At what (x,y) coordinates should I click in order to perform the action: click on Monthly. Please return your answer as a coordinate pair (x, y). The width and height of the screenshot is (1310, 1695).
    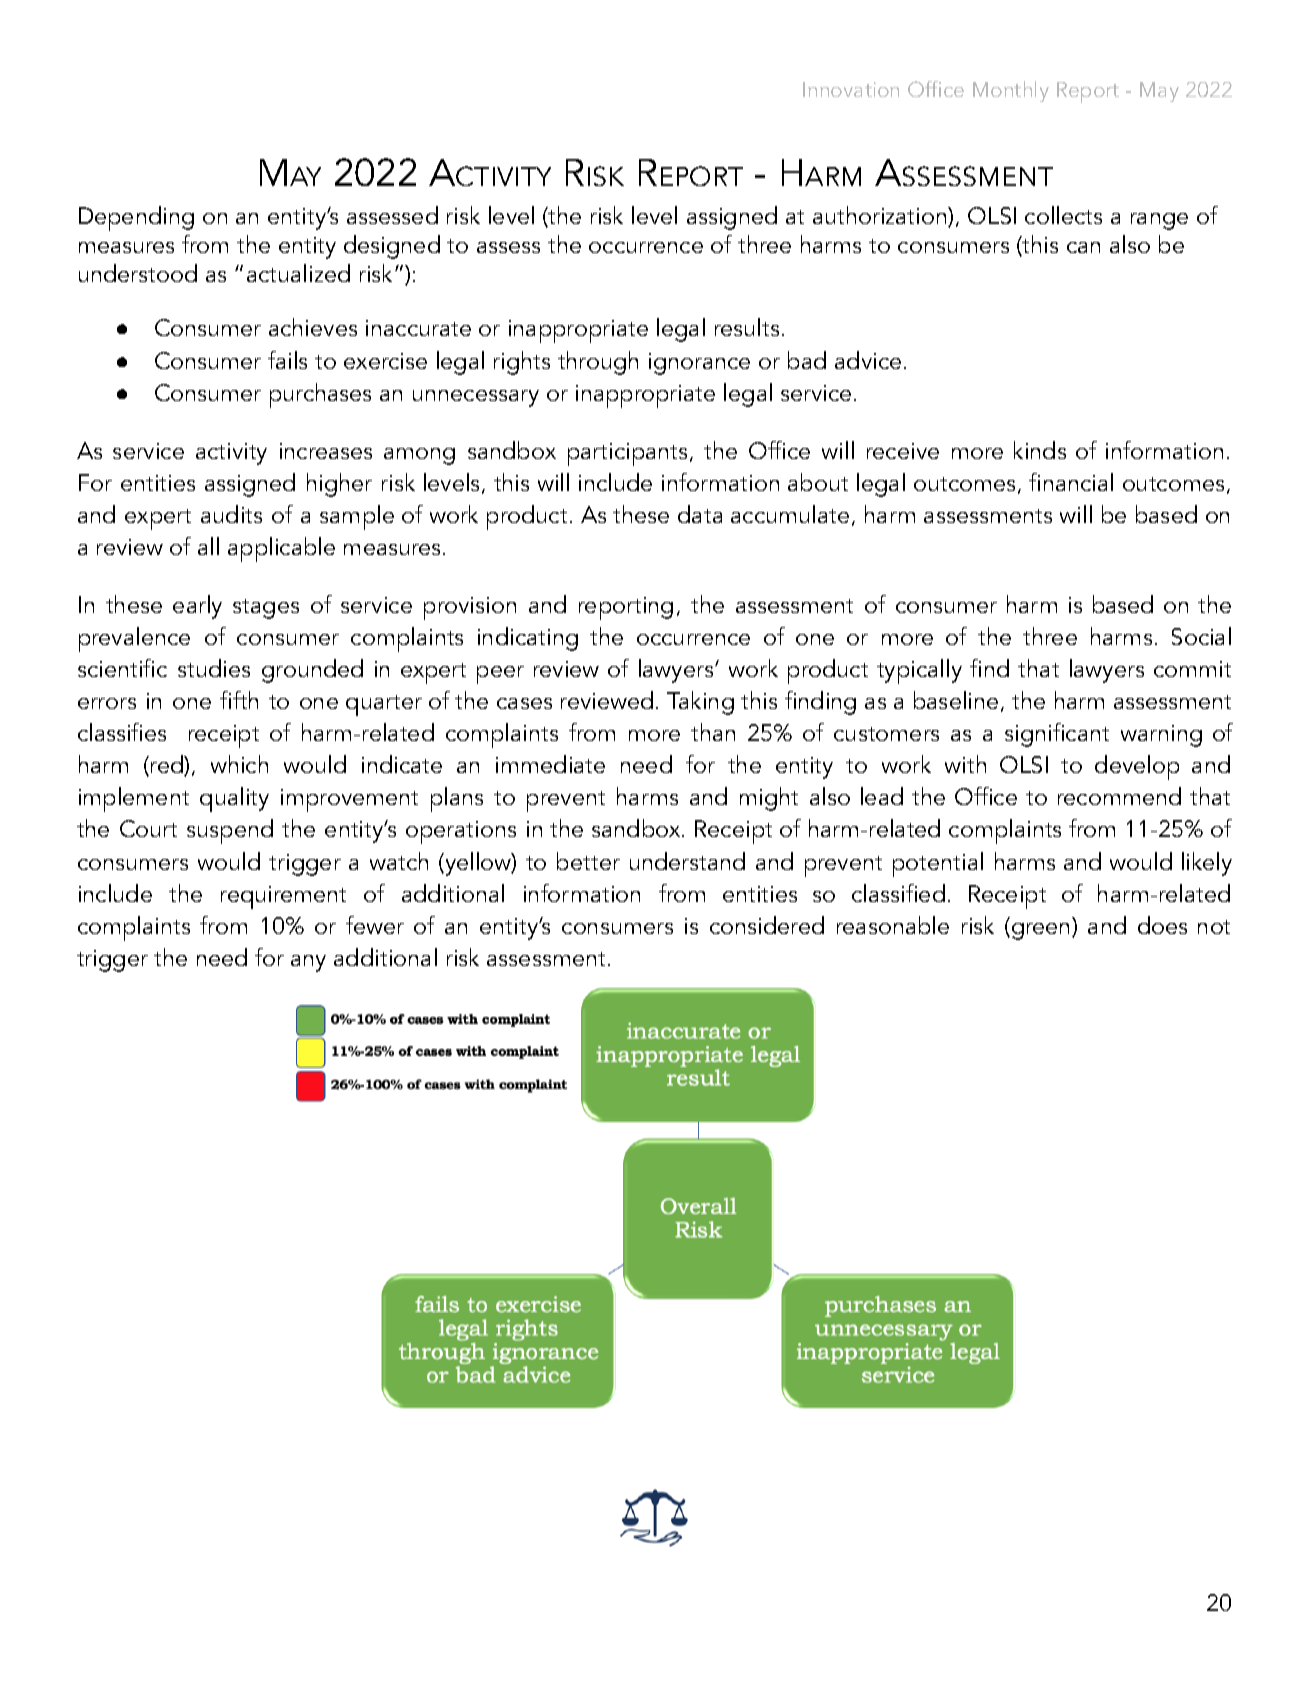
    Looking at the image, I should click on (1011, 91).
